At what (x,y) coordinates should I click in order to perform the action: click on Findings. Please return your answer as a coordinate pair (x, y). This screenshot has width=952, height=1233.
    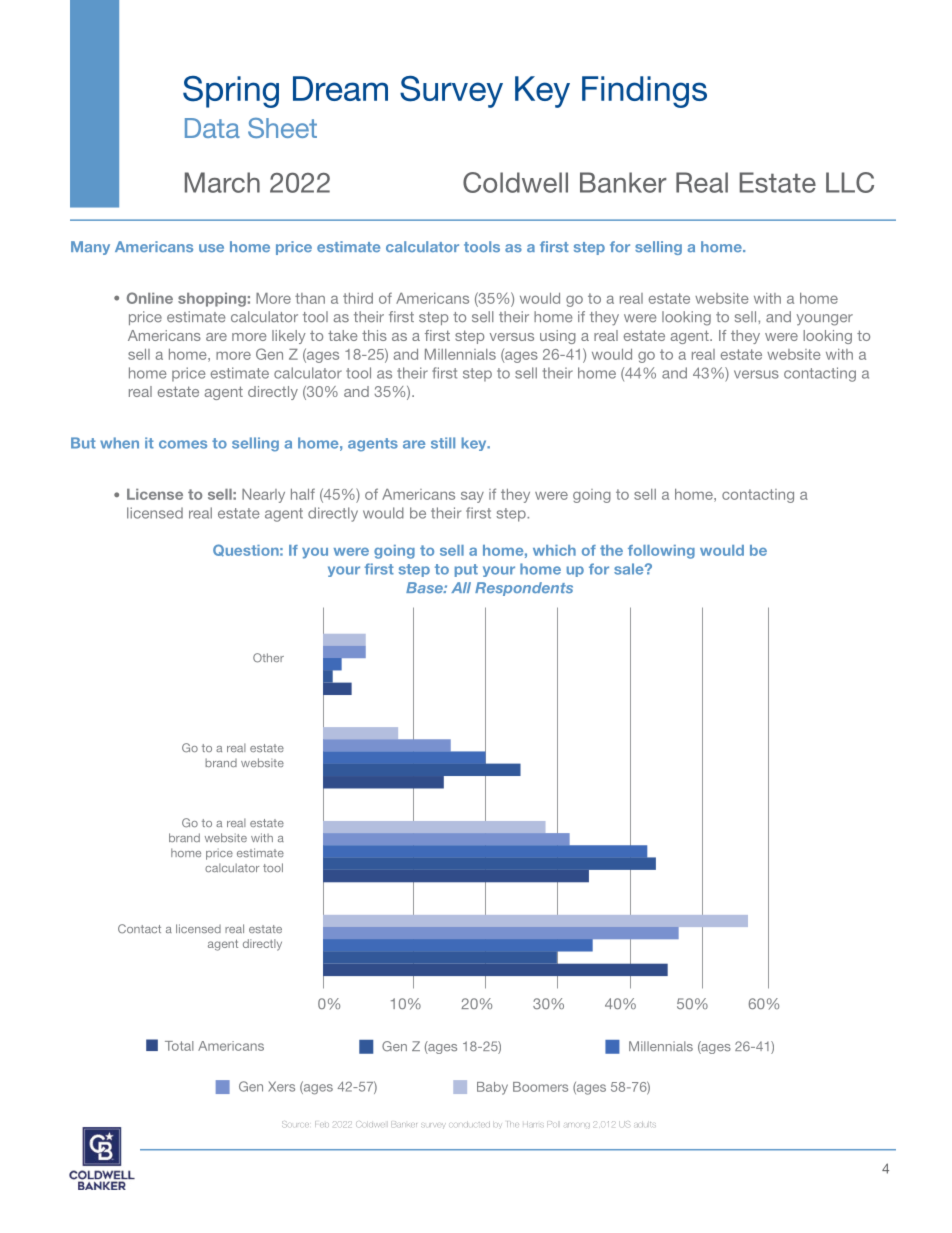
    Looking at the image, I should click on (644, 92).
